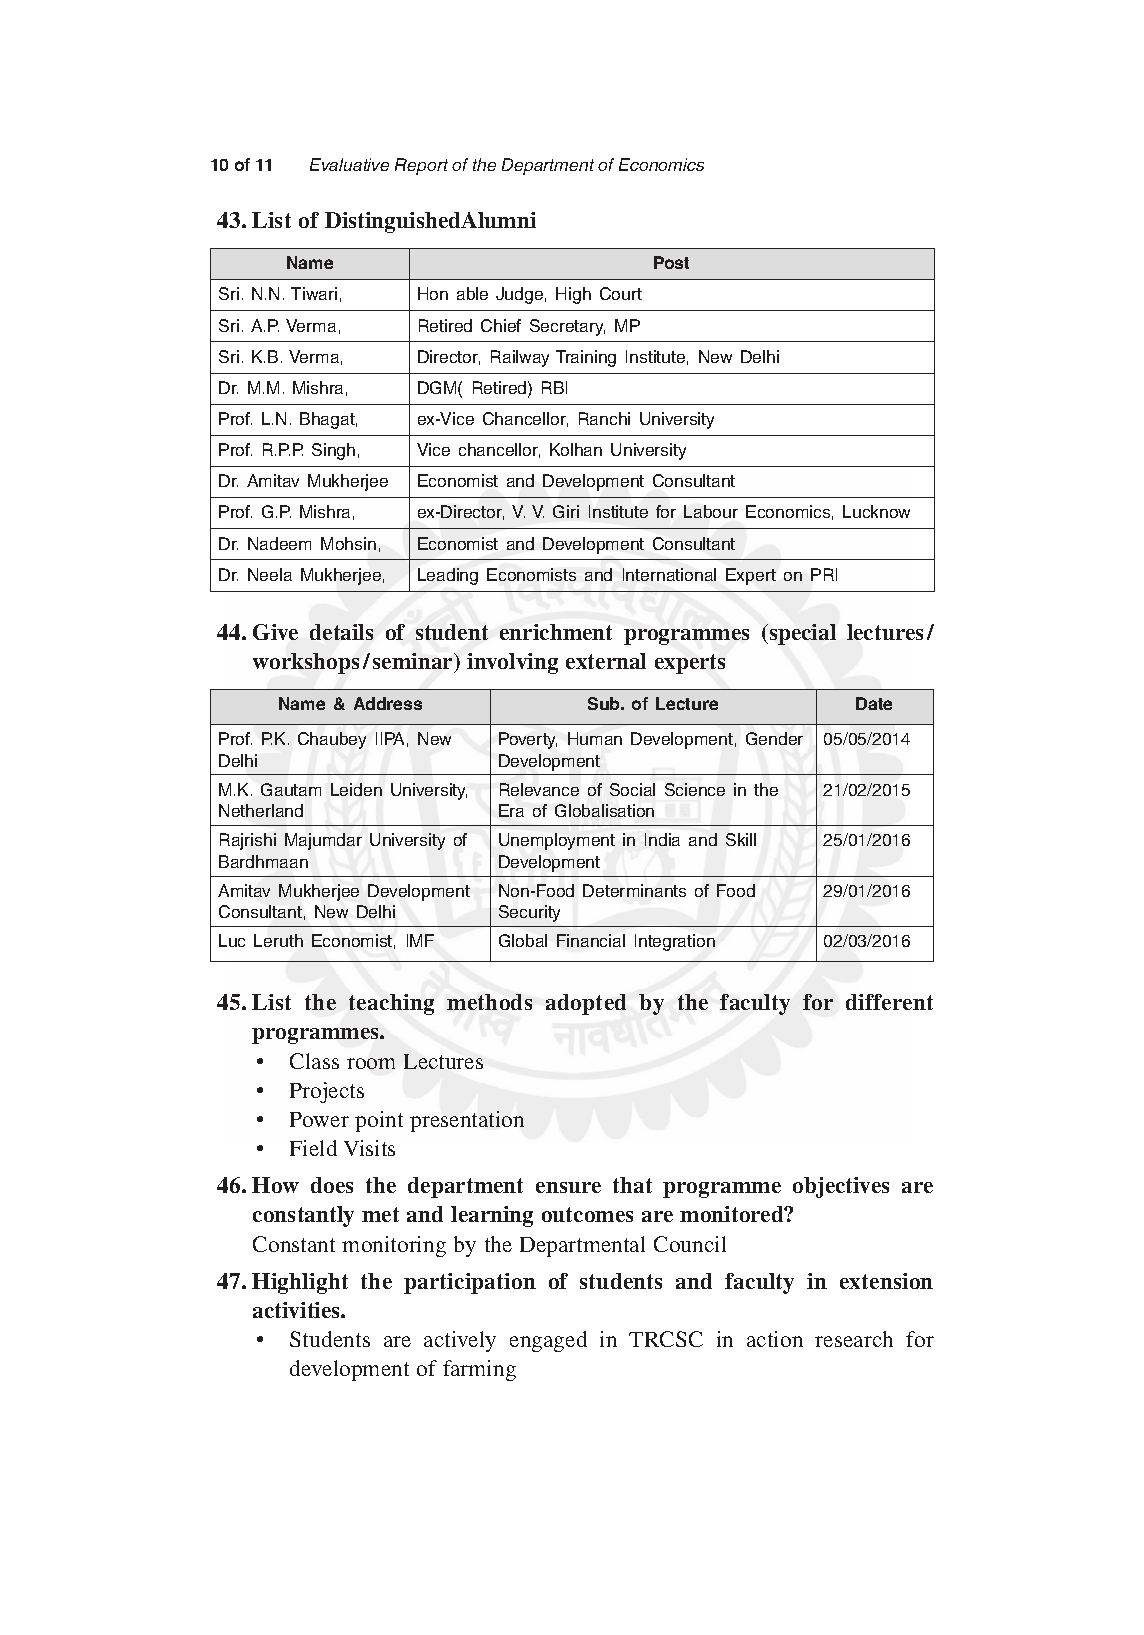  What do you see at coordinates (876, 511) in the document?
I see `Lucknow` at bounding box center [876, 511].
